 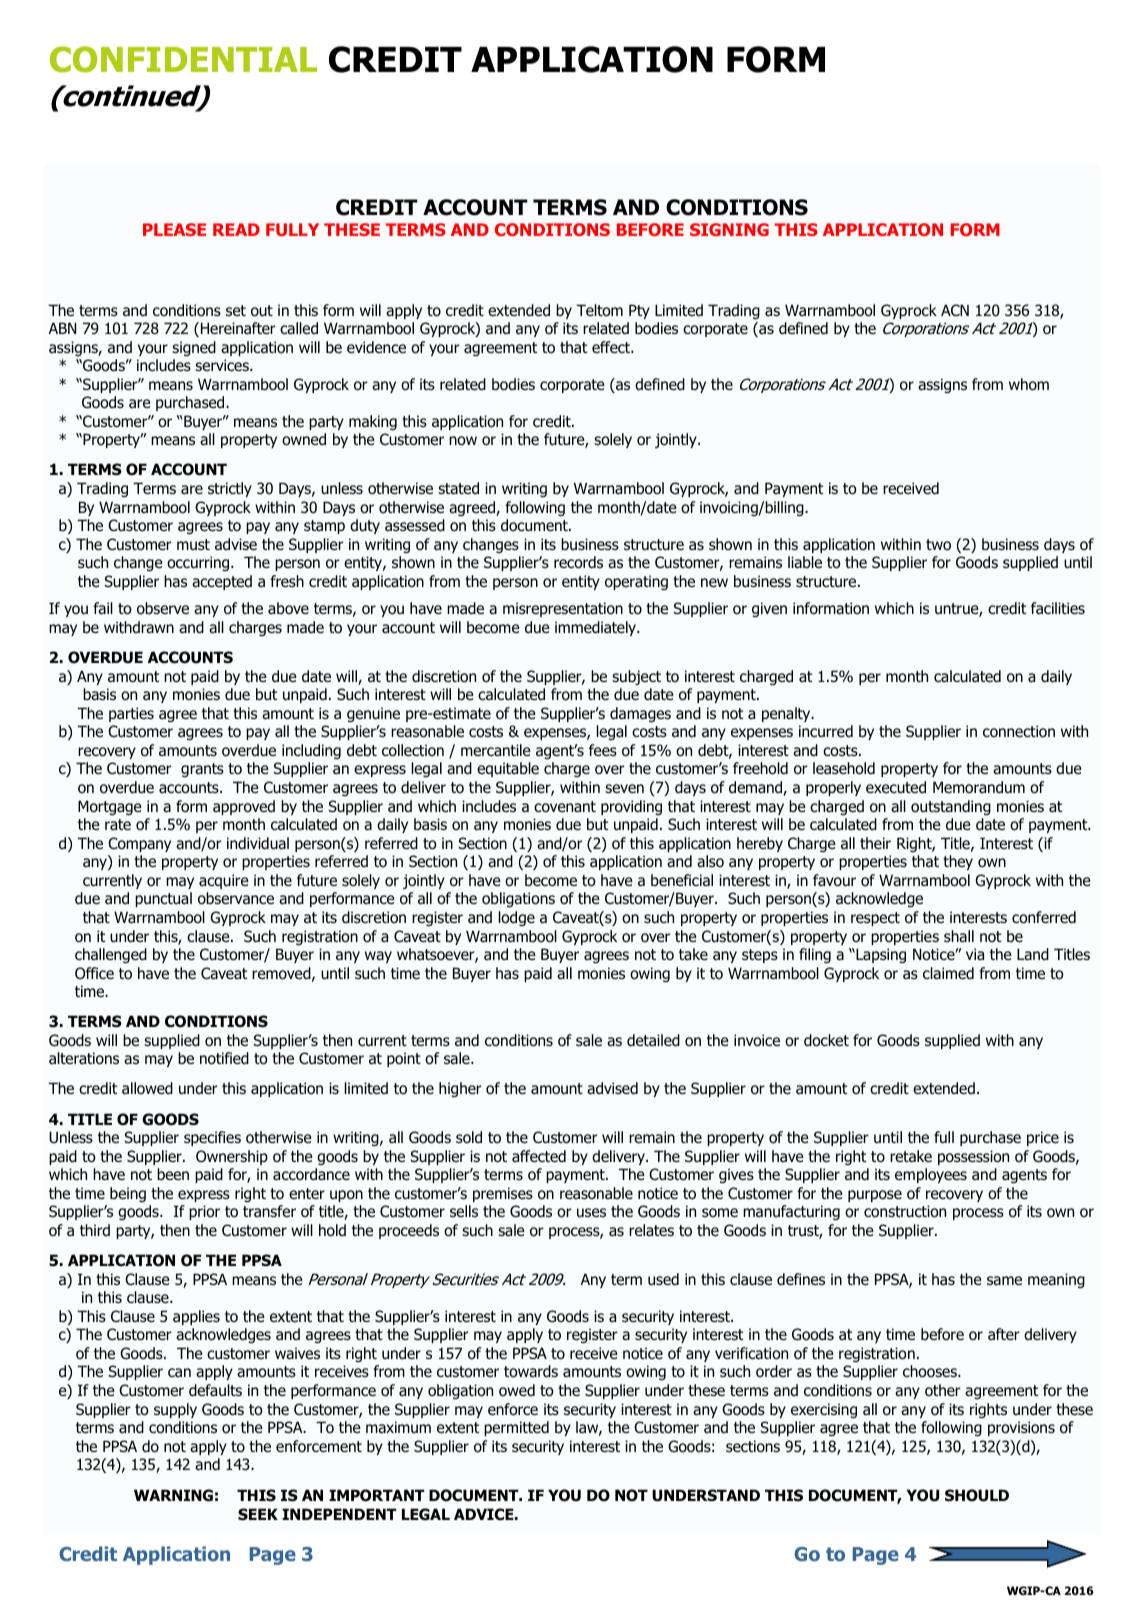 I want to click on CONFIDENTIAL, so click(x=183, y=59).
